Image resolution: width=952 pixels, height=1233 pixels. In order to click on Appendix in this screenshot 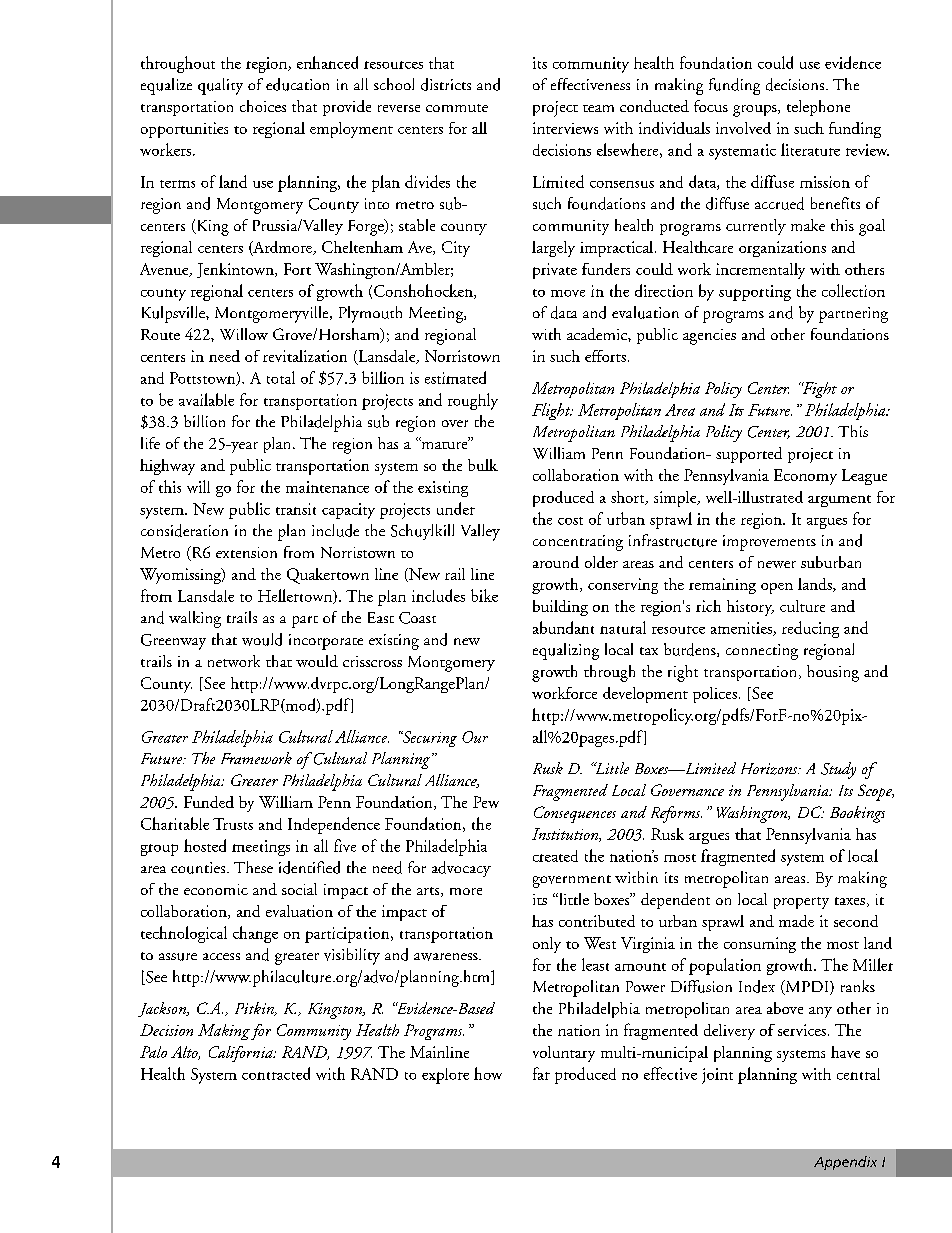, I will do `click(845, 1163)`.
